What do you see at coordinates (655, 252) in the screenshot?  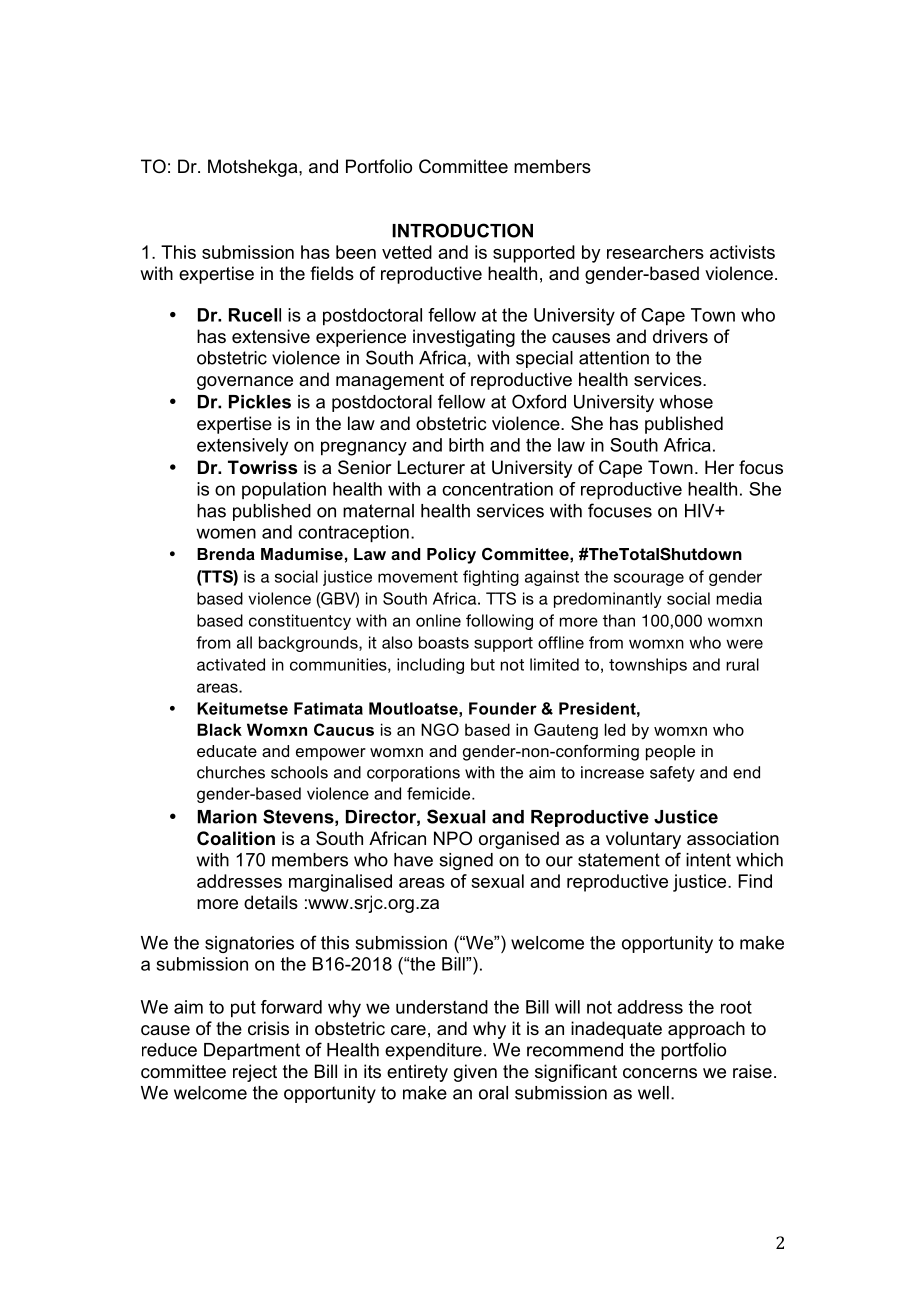 I see `researchers` at bounding box center [655, 252].
